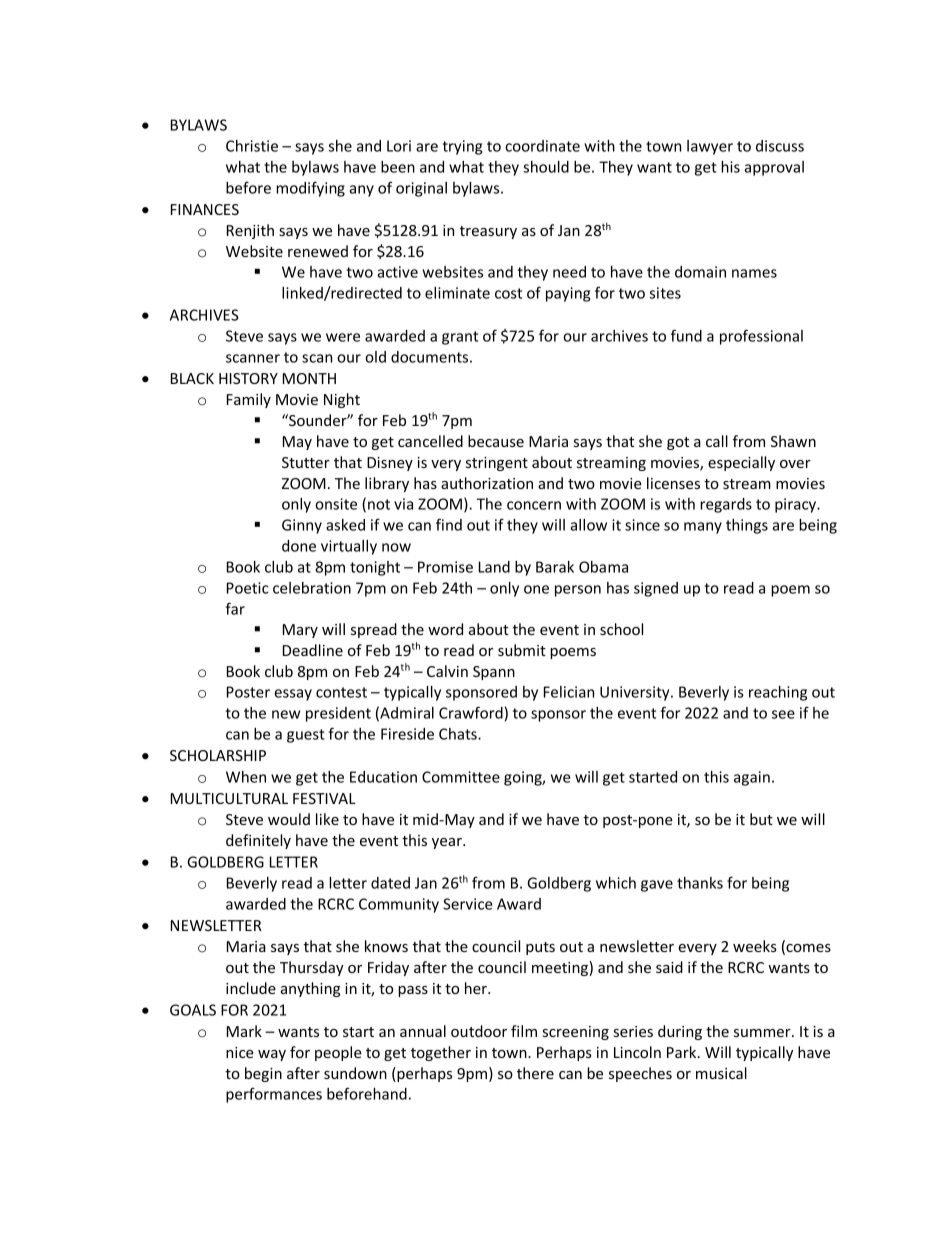  Describe the element at coordinates (710, 147) in the screenshot. I see `lawyer` at that location.
